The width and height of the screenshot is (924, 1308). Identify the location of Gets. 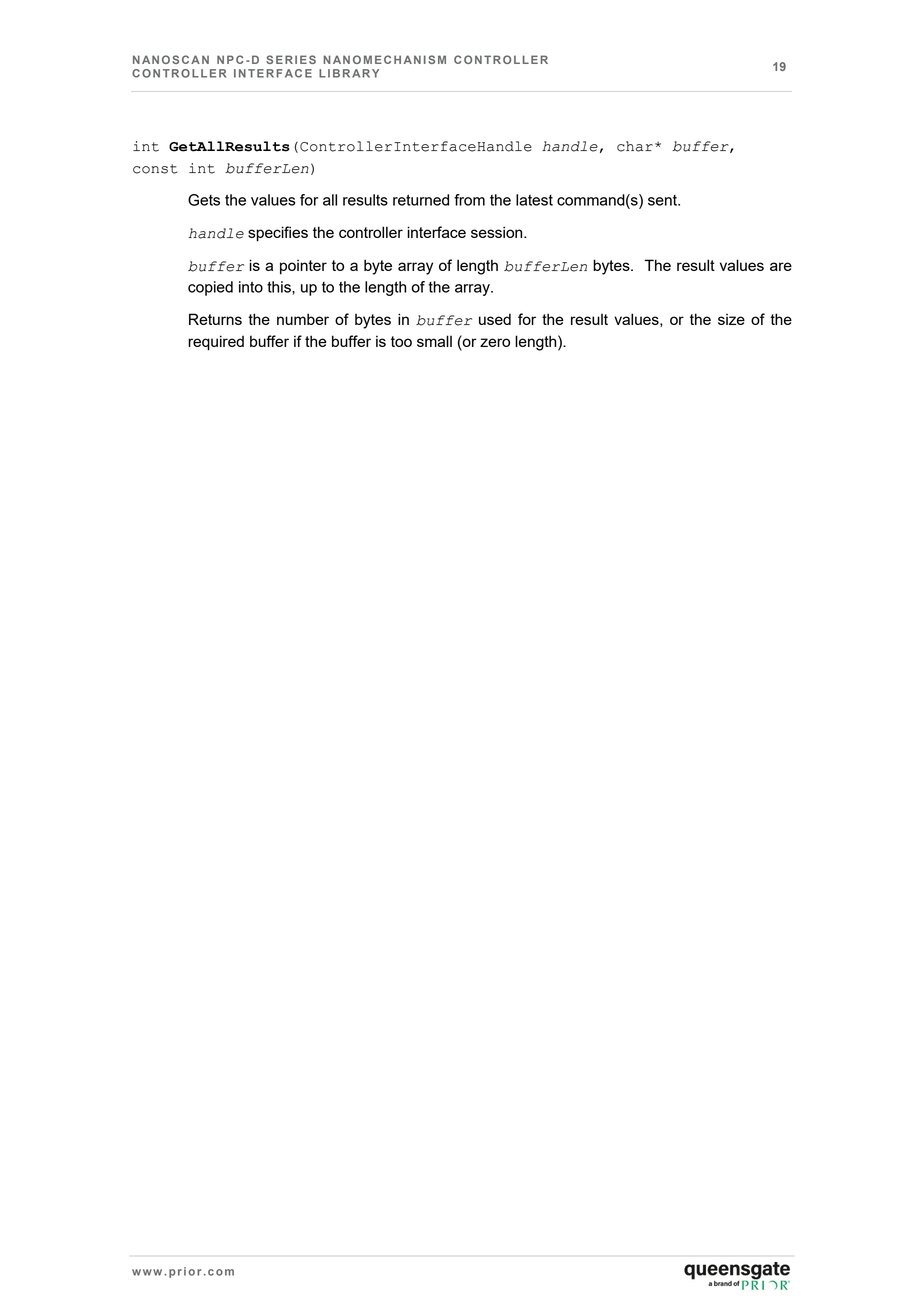
(204, 200).
